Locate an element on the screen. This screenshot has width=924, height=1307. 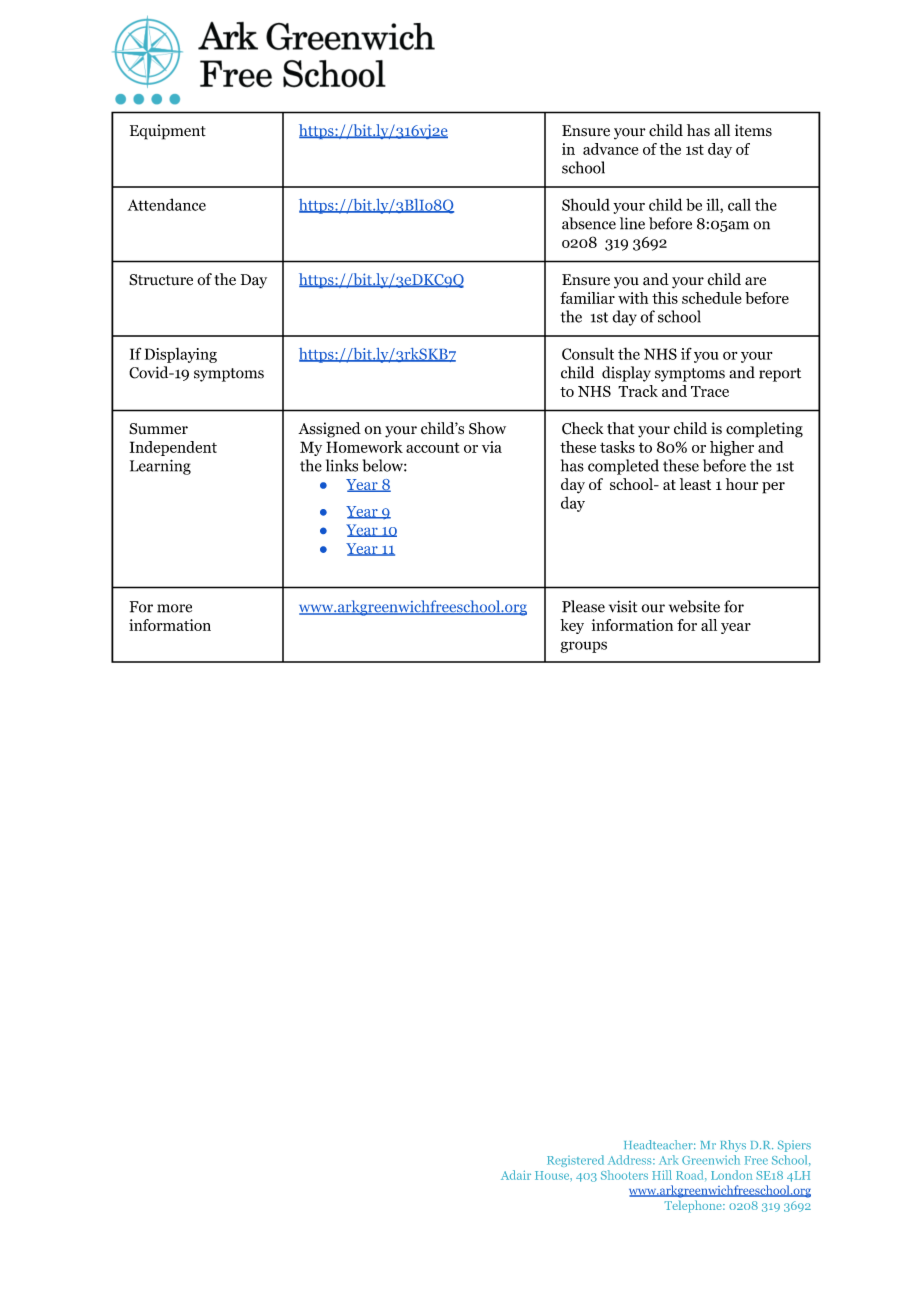
Show is located at coordinates (487, 428).
